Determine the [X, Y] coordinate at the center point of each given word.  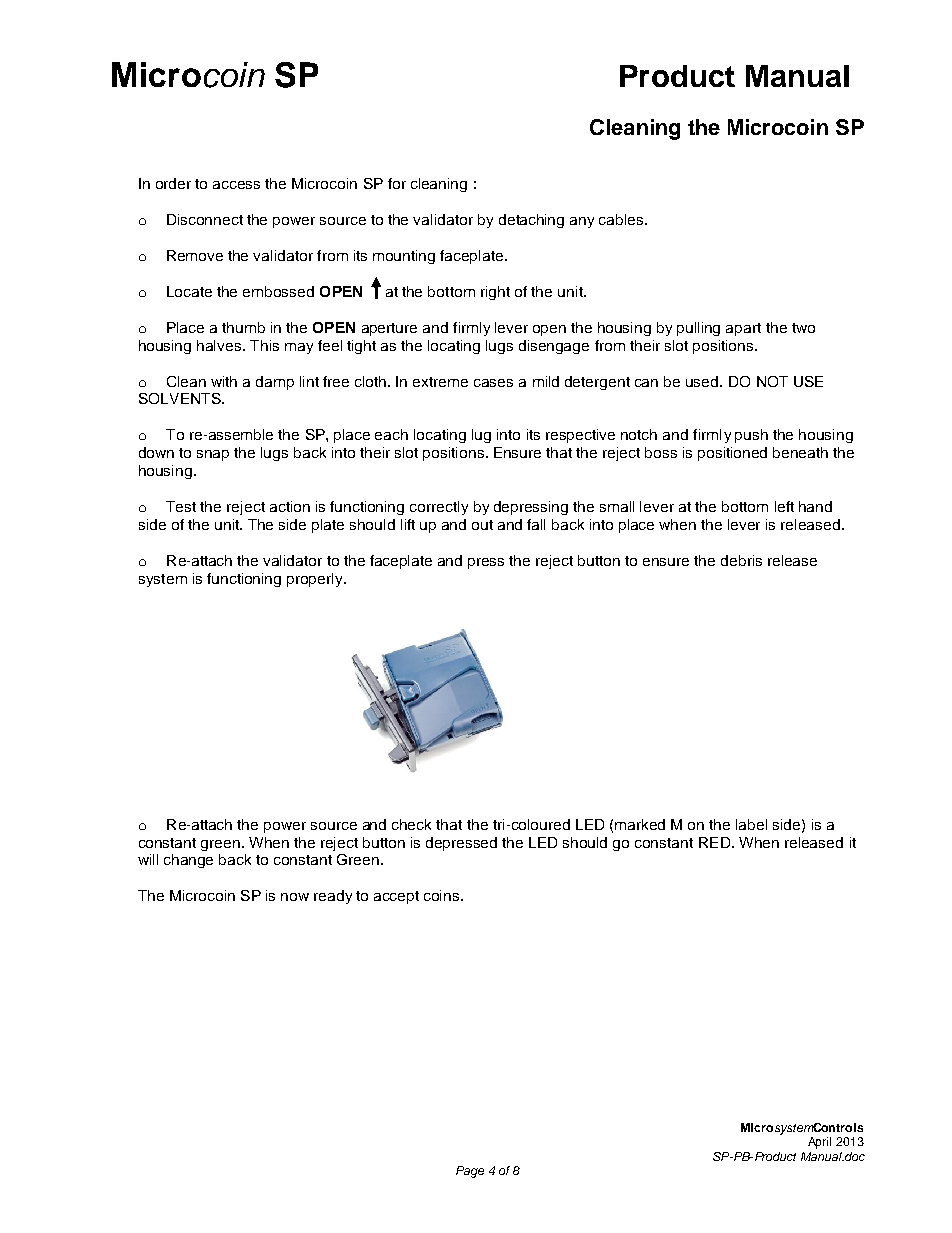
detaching [531, 221]
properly [316, 580]
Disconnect [205, 219]
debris [741, 560]
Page [470, 1172]
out [482, 525]
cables [622, 219]
